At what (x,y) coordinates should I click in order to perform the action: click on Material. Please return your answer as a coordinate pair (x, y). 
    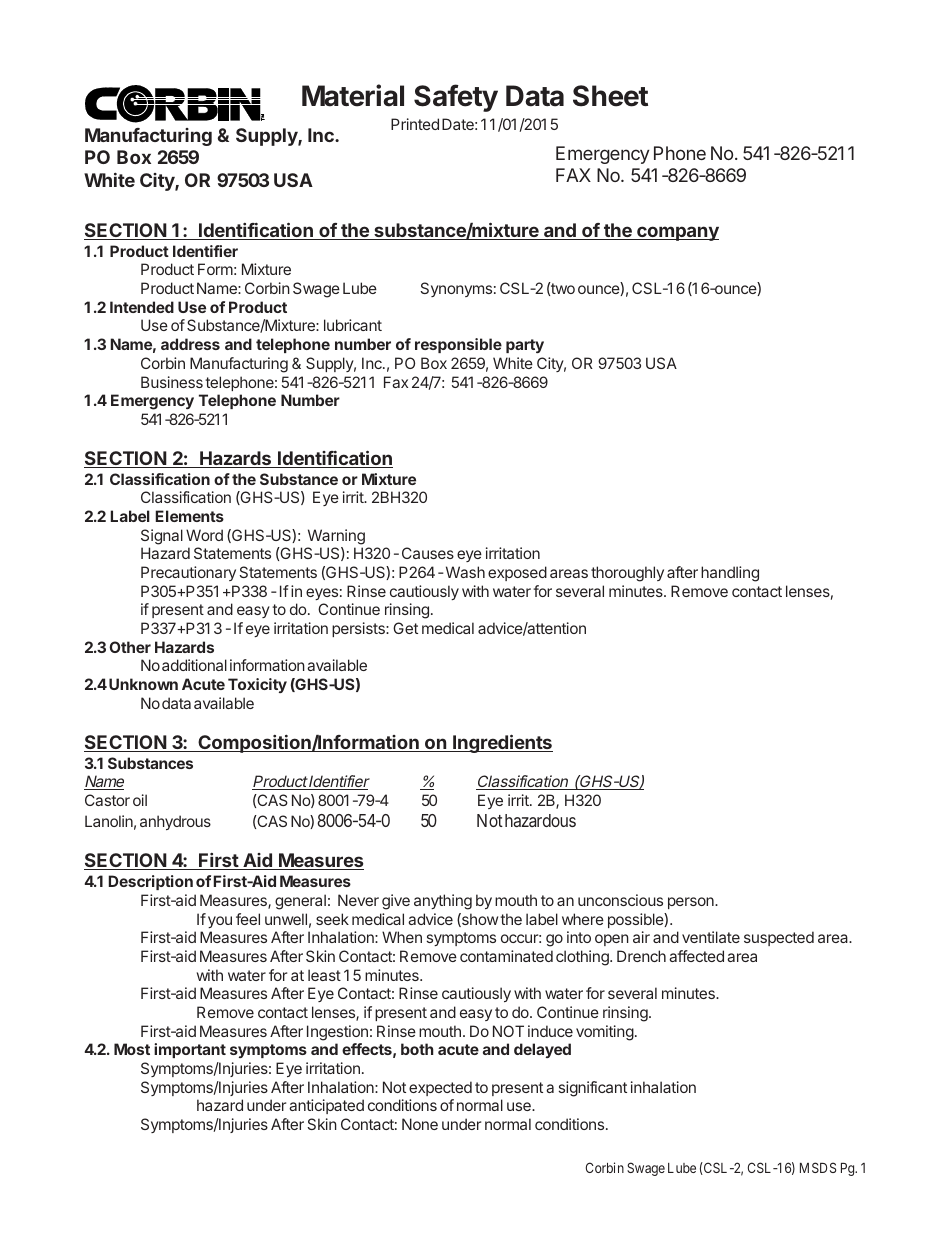
    Looking at the image, I should click on (353, 95).
